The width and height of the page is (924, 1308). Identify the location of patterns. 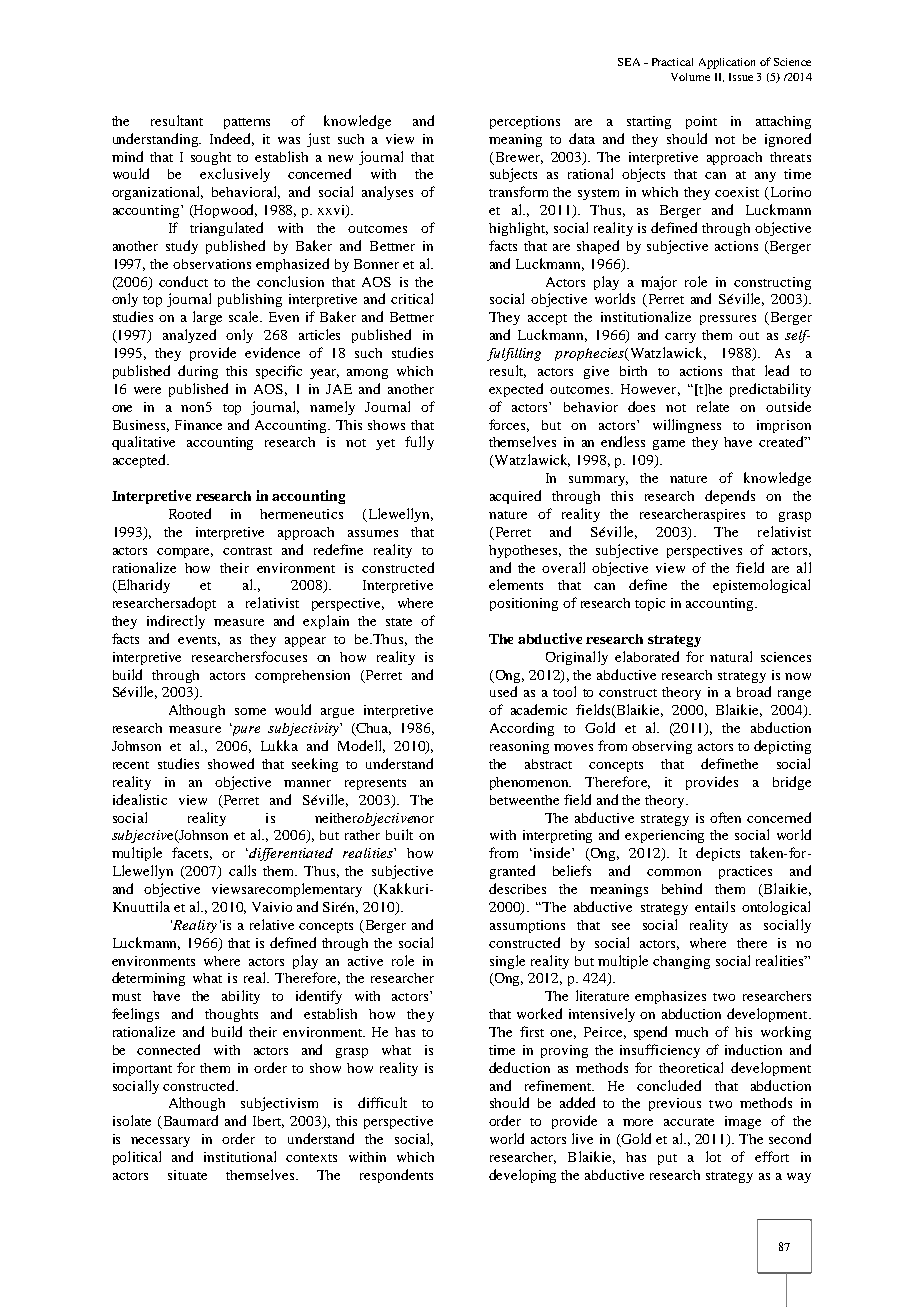
(247, 123).
